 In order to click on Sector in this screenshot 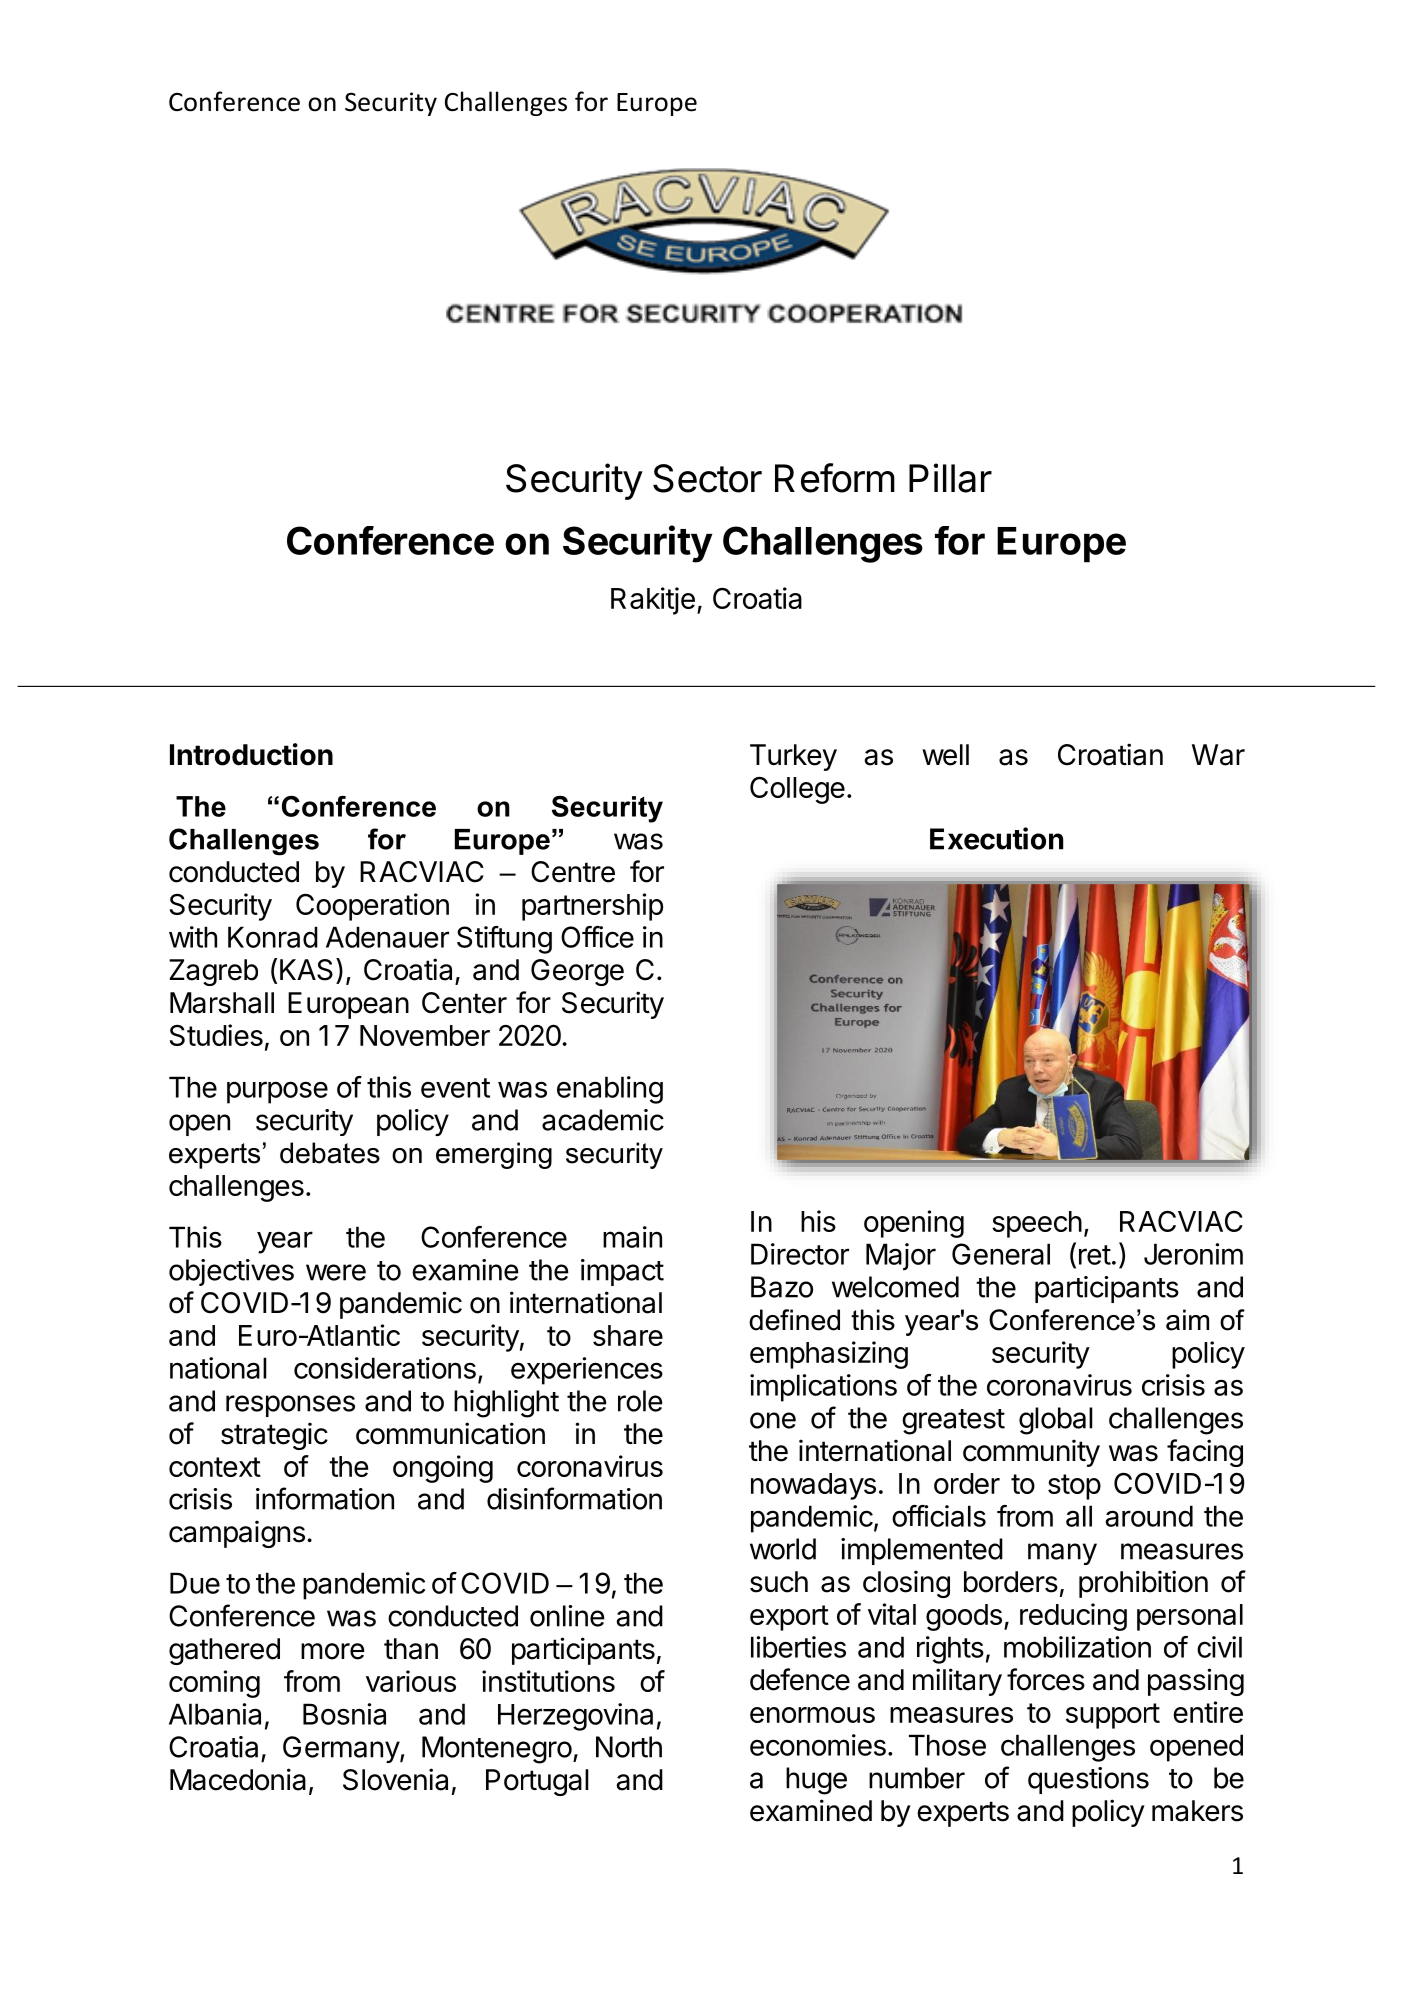, I will do `click(707, 478)`.
